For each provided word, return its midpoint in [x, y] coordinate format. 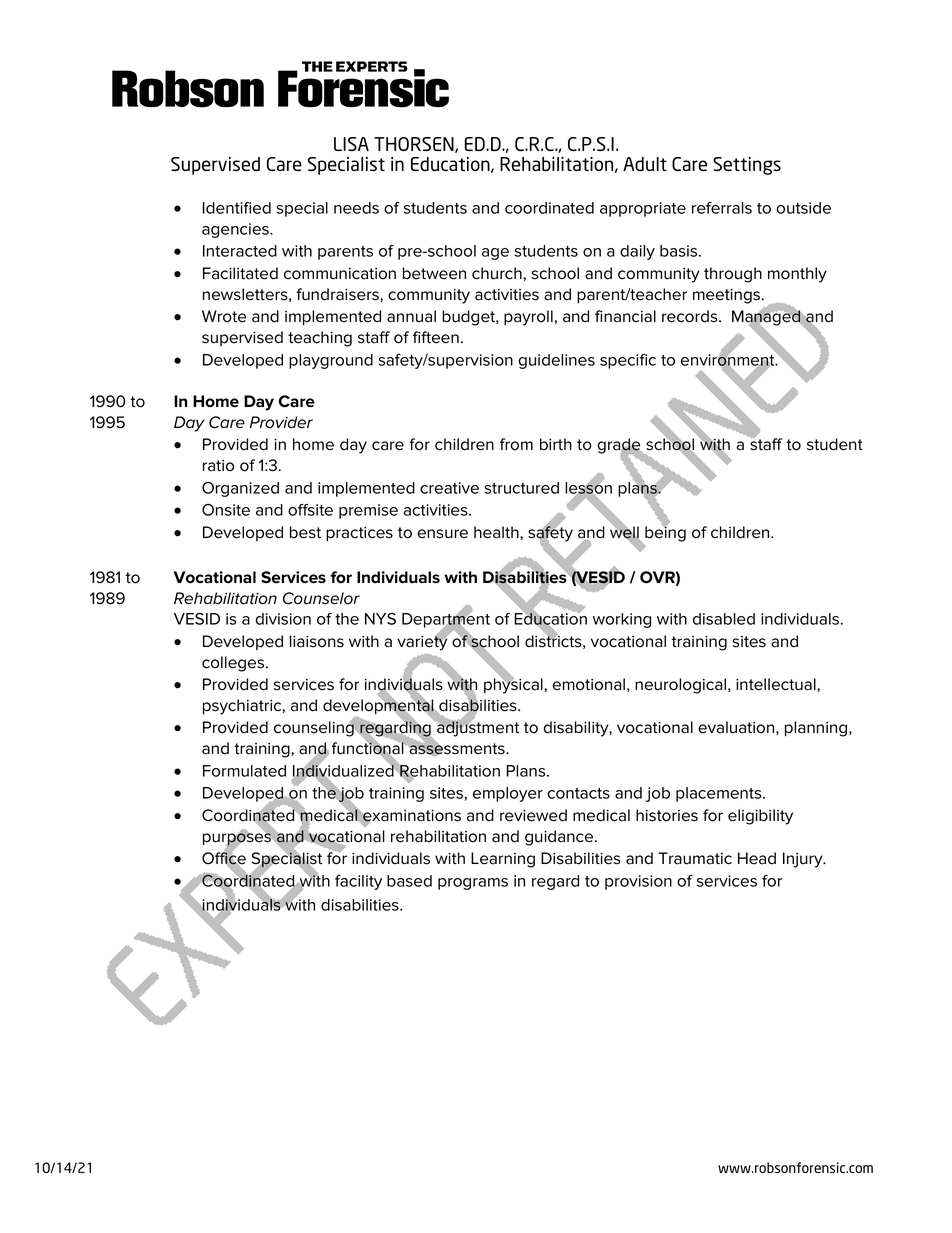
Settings [747, 166]
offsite [310, 510]
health [497, 532]
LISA [351, 144]
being [665, 533]
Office [224, 858]
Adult [645, 164]
